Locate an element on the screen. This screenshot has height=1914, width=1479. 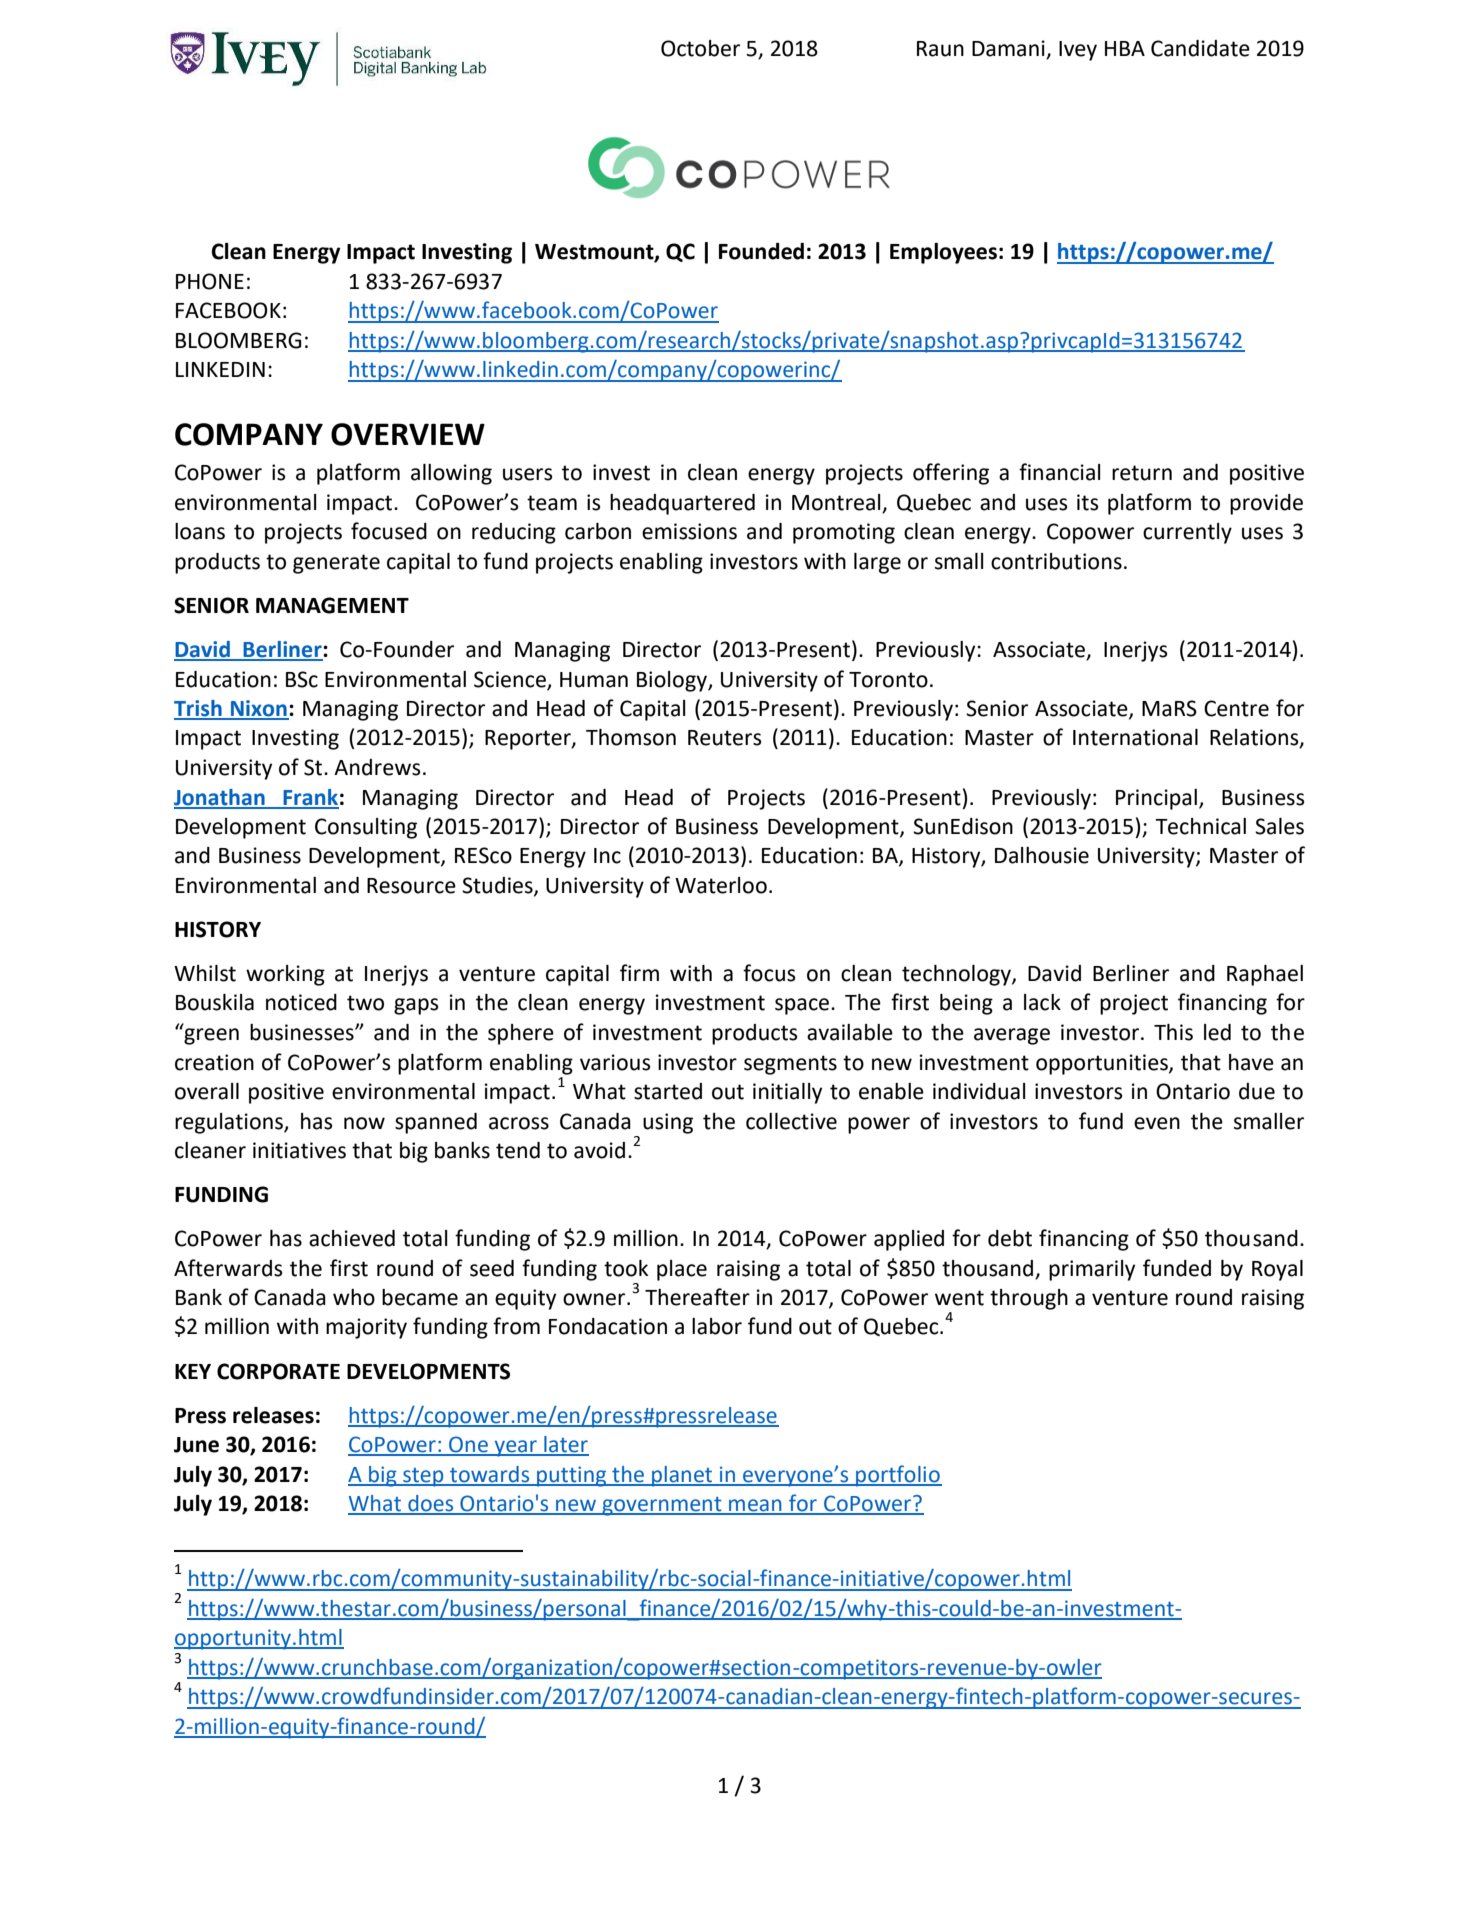
Montreal is located at coordinates (837, 503).
